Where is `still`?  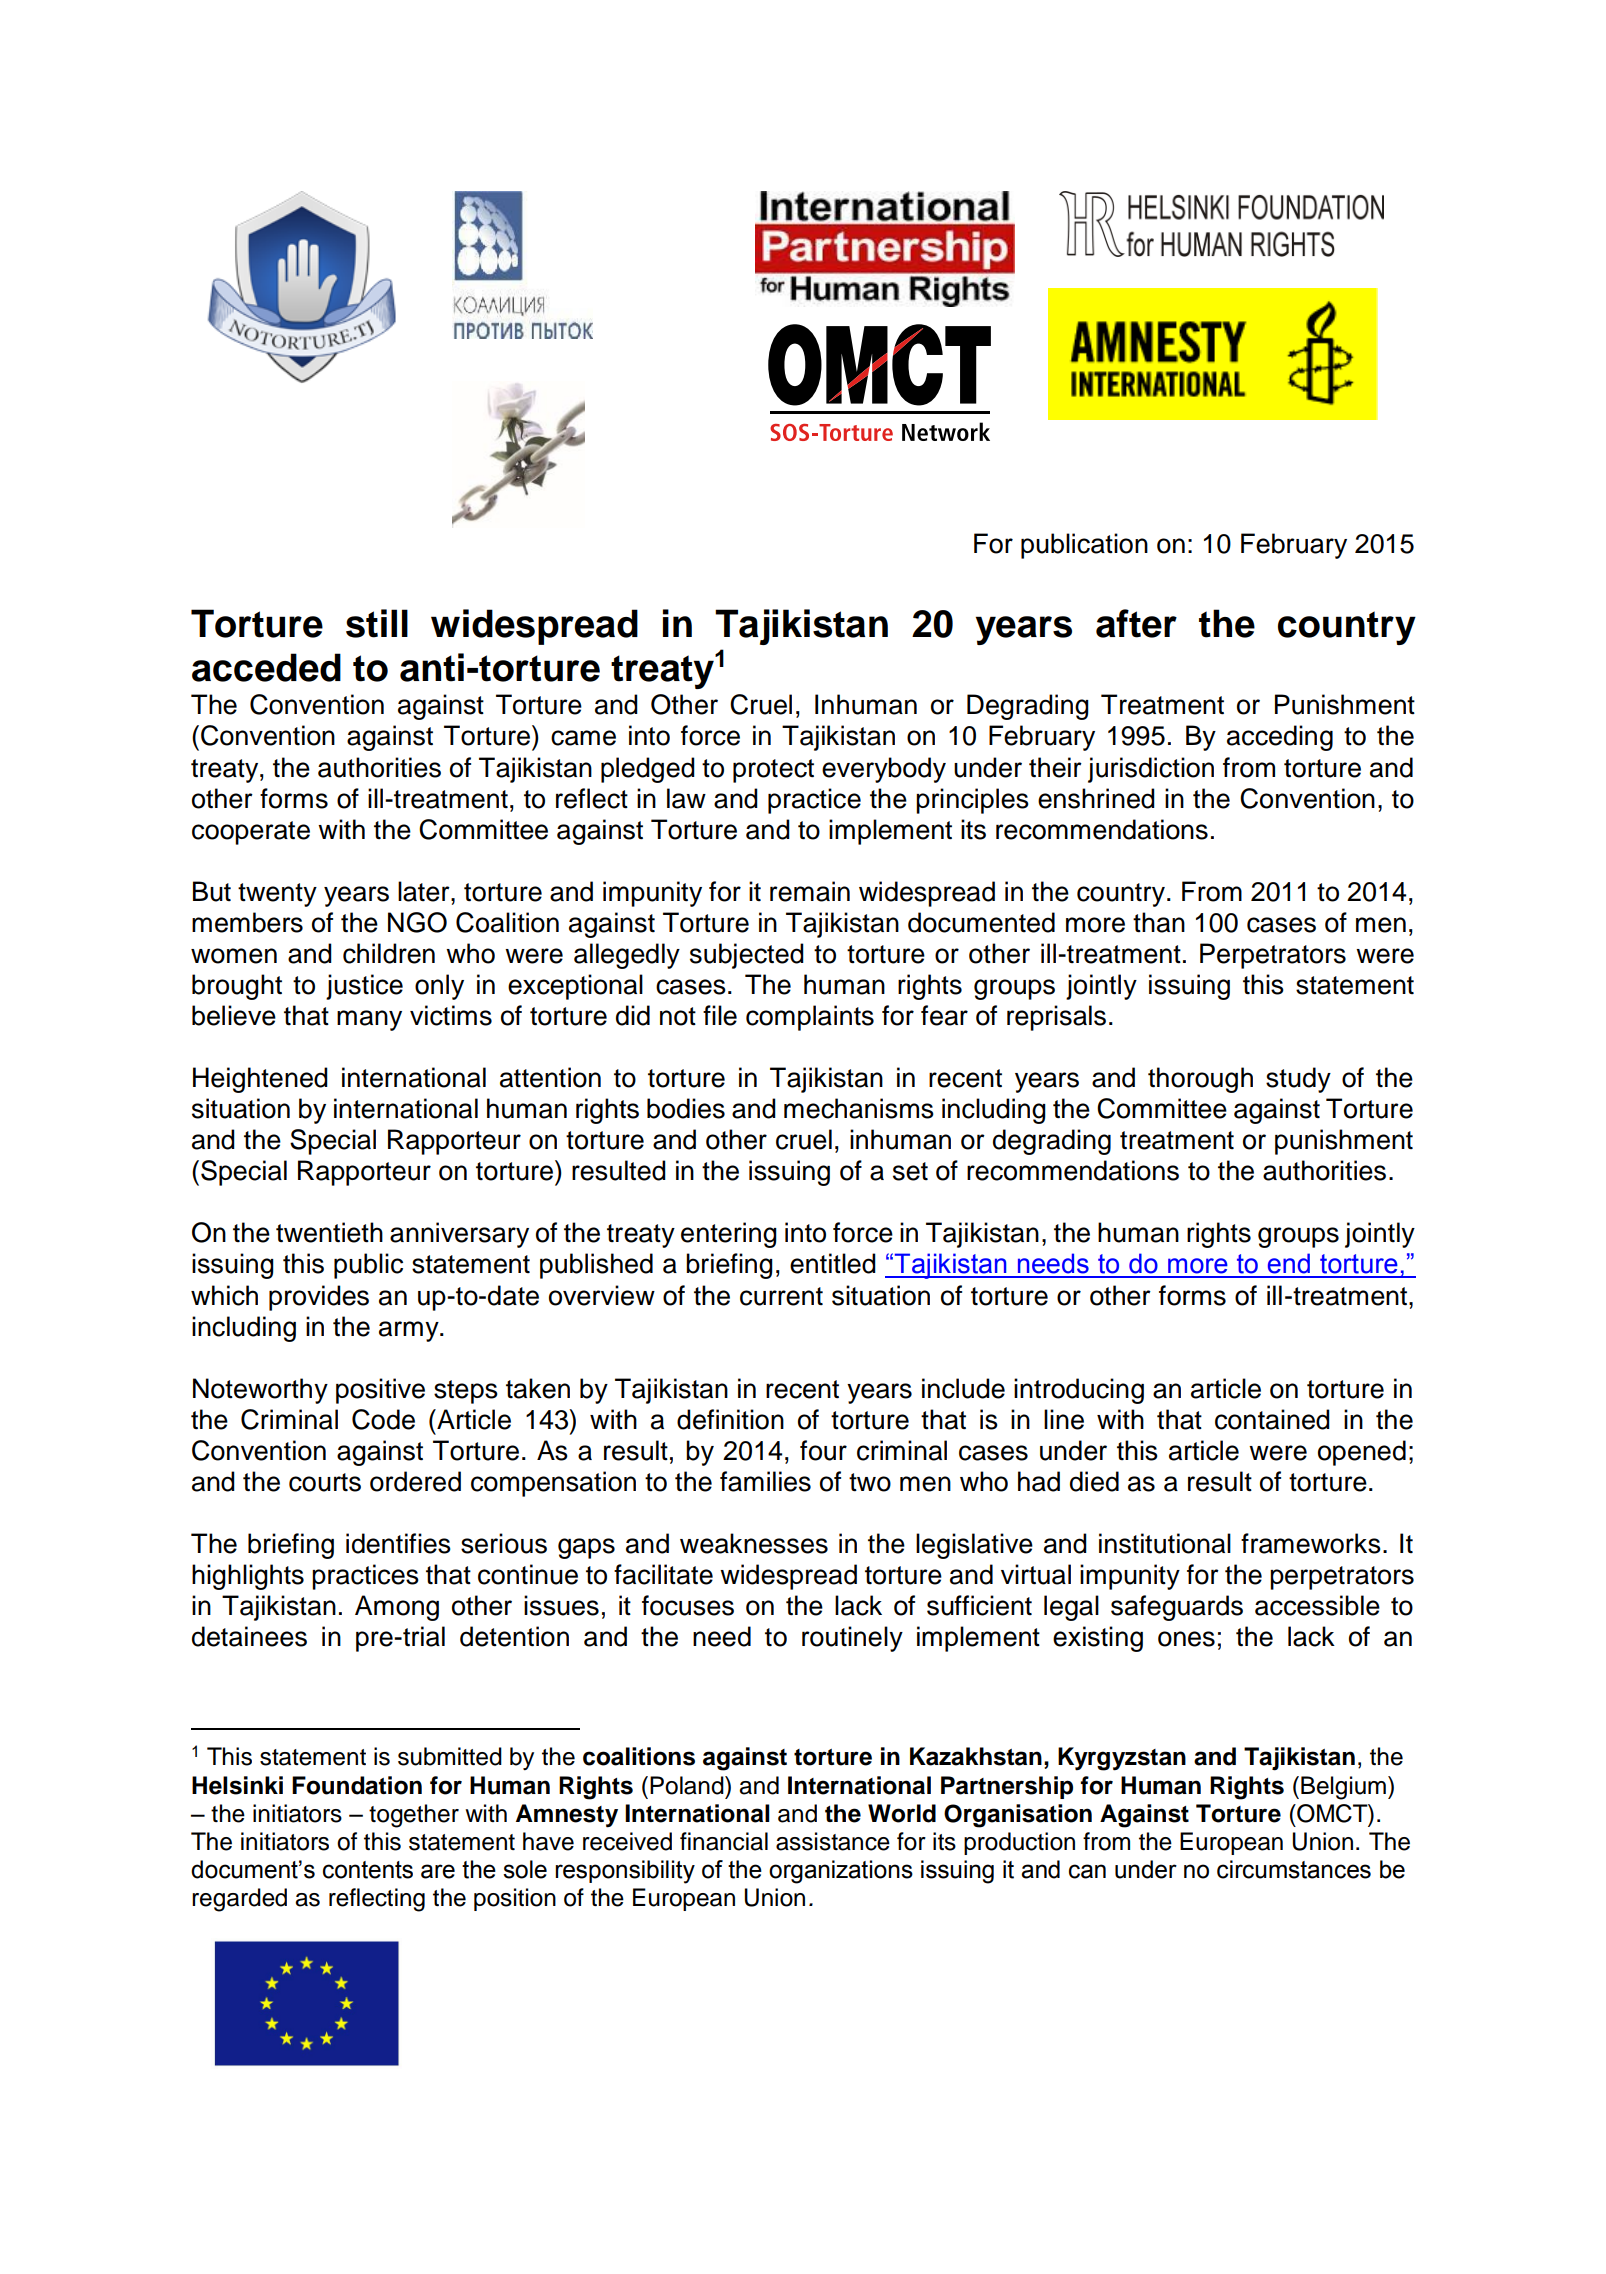
still is located at coordinates (377, 623).
